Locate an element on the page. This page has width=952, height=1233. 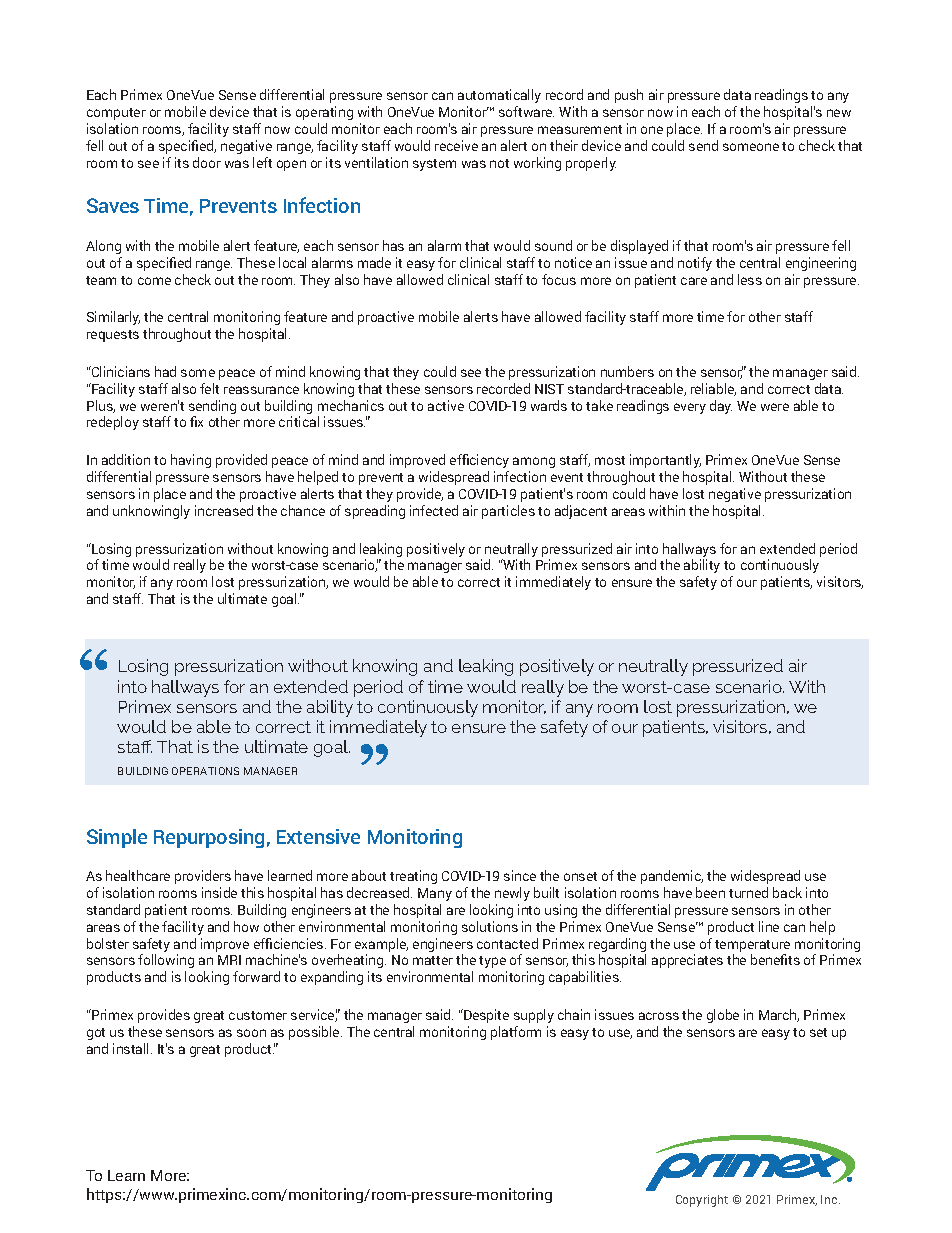
OPERATIONS is located at coordinates (205, 771).
